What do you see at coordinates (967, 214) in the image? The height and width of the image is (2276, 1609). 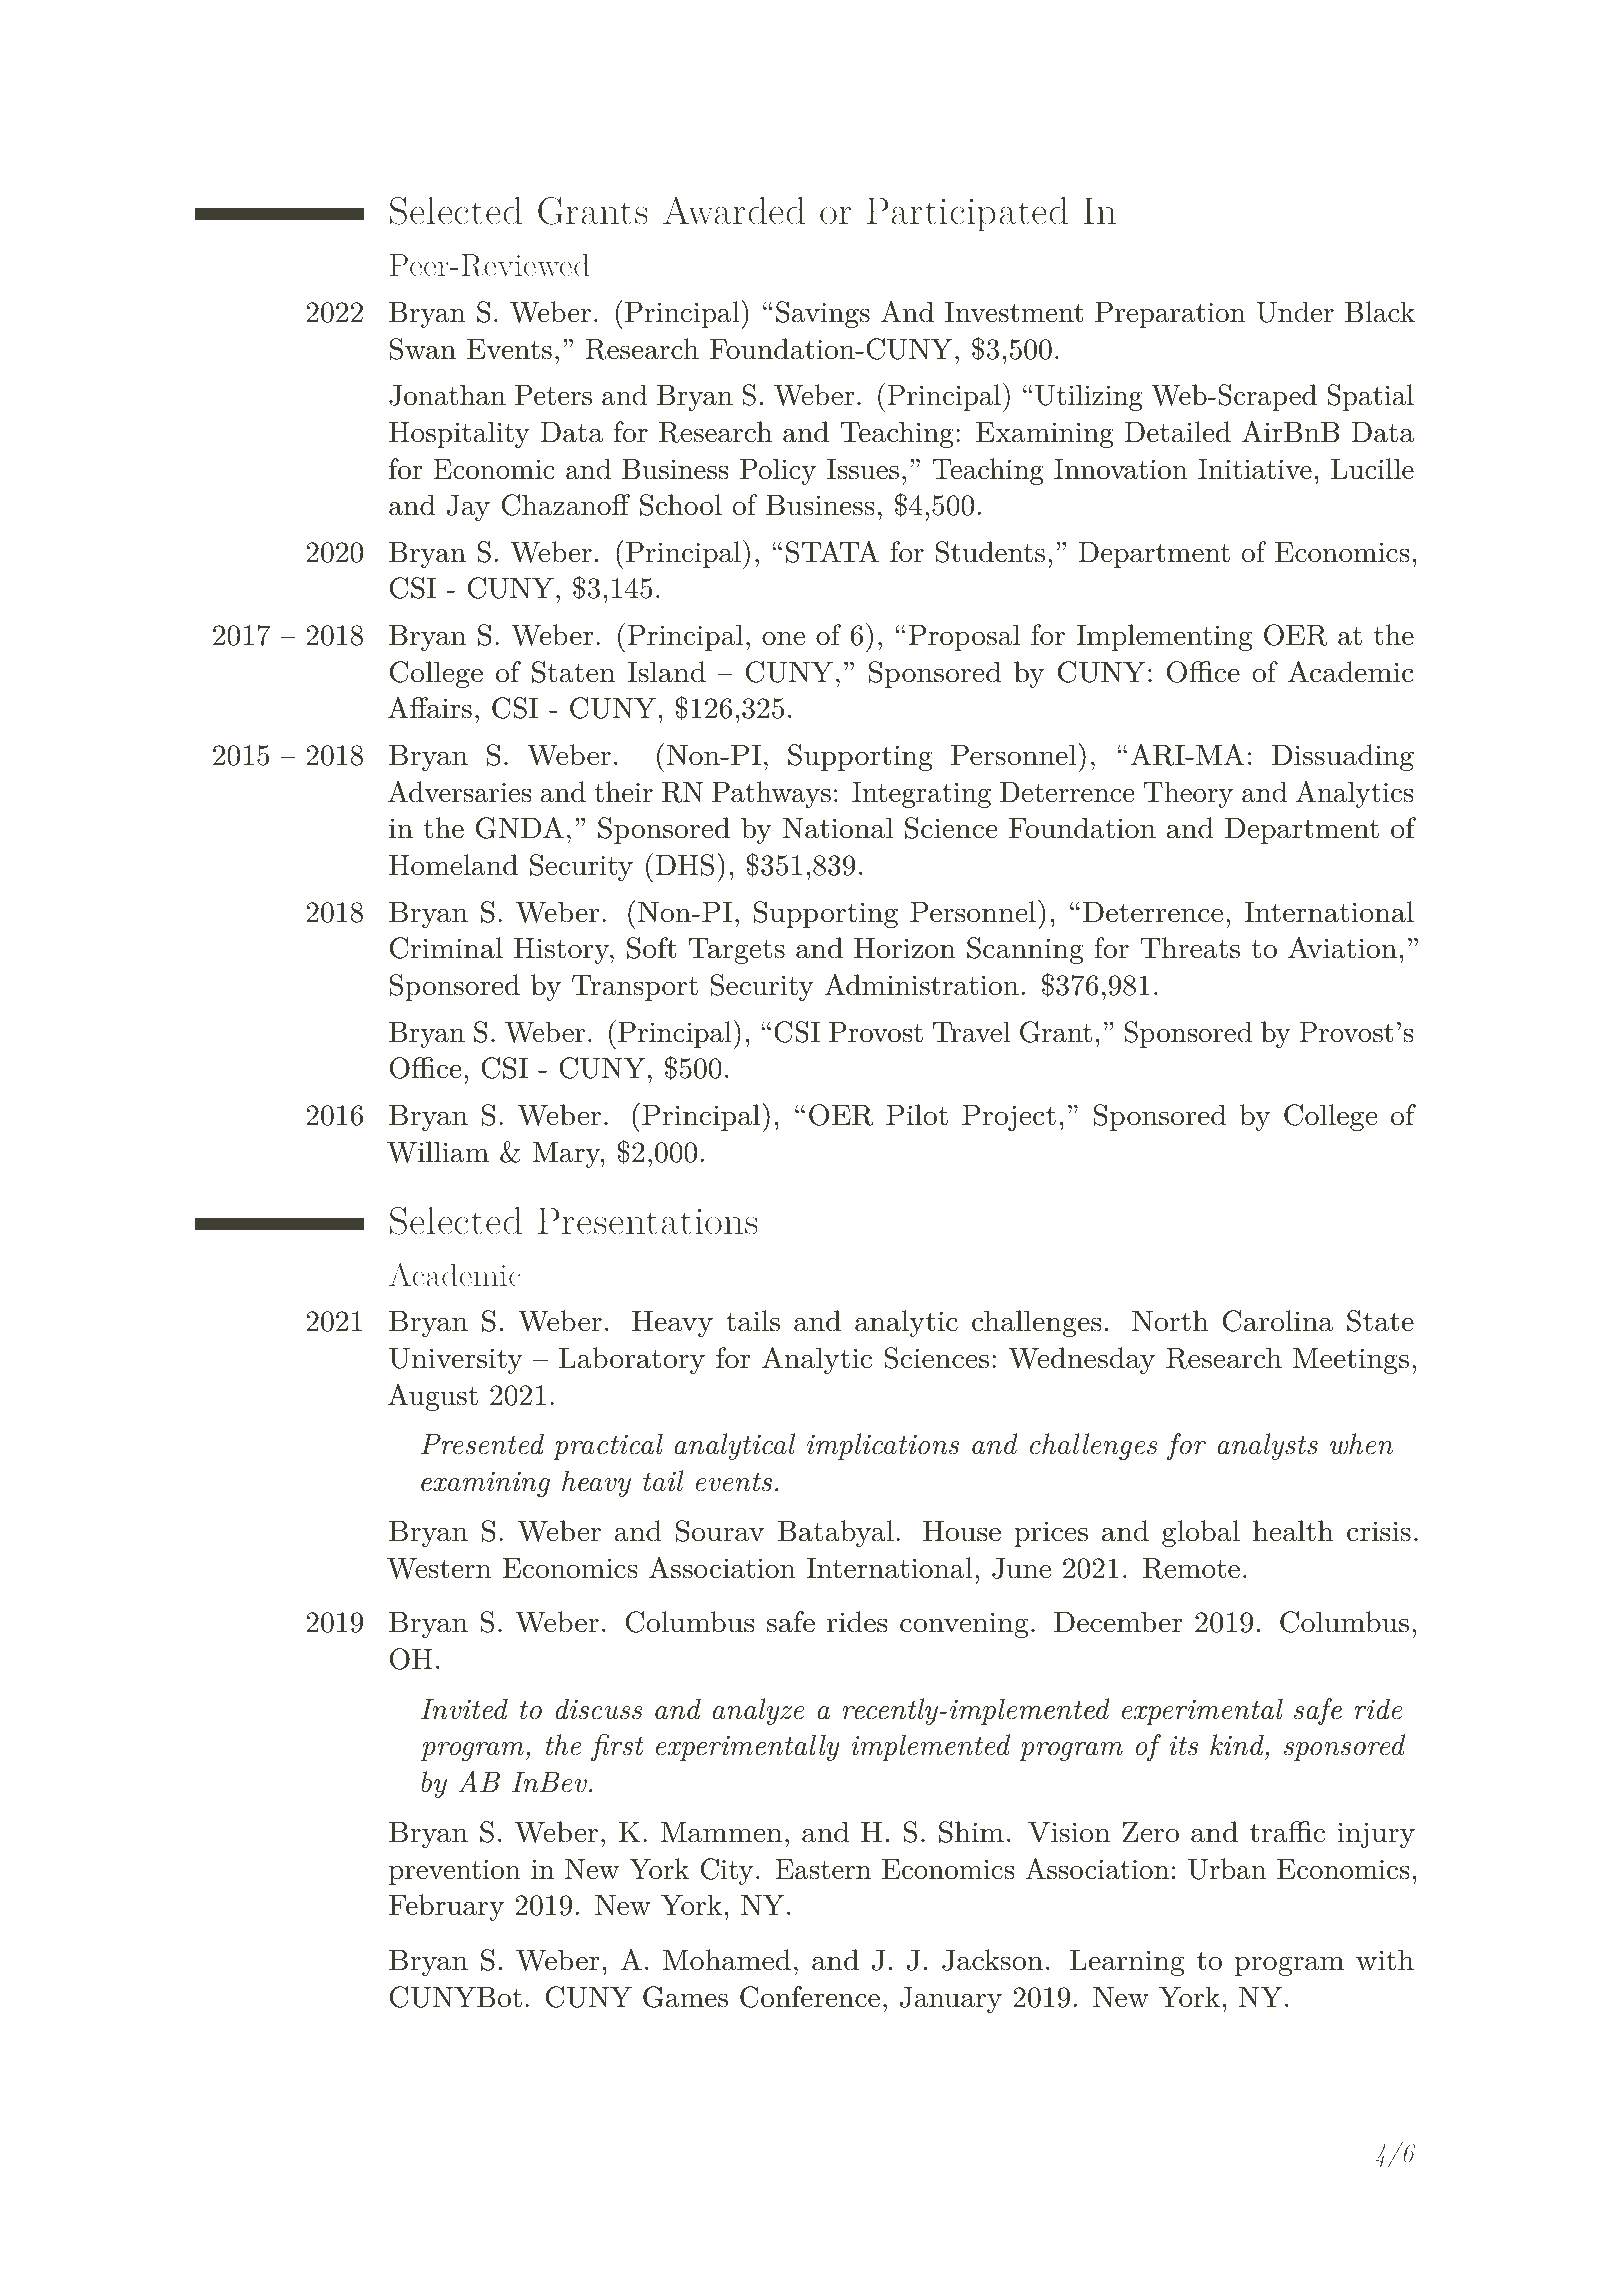 I see `Participated` at bounding box center [967, 214].
